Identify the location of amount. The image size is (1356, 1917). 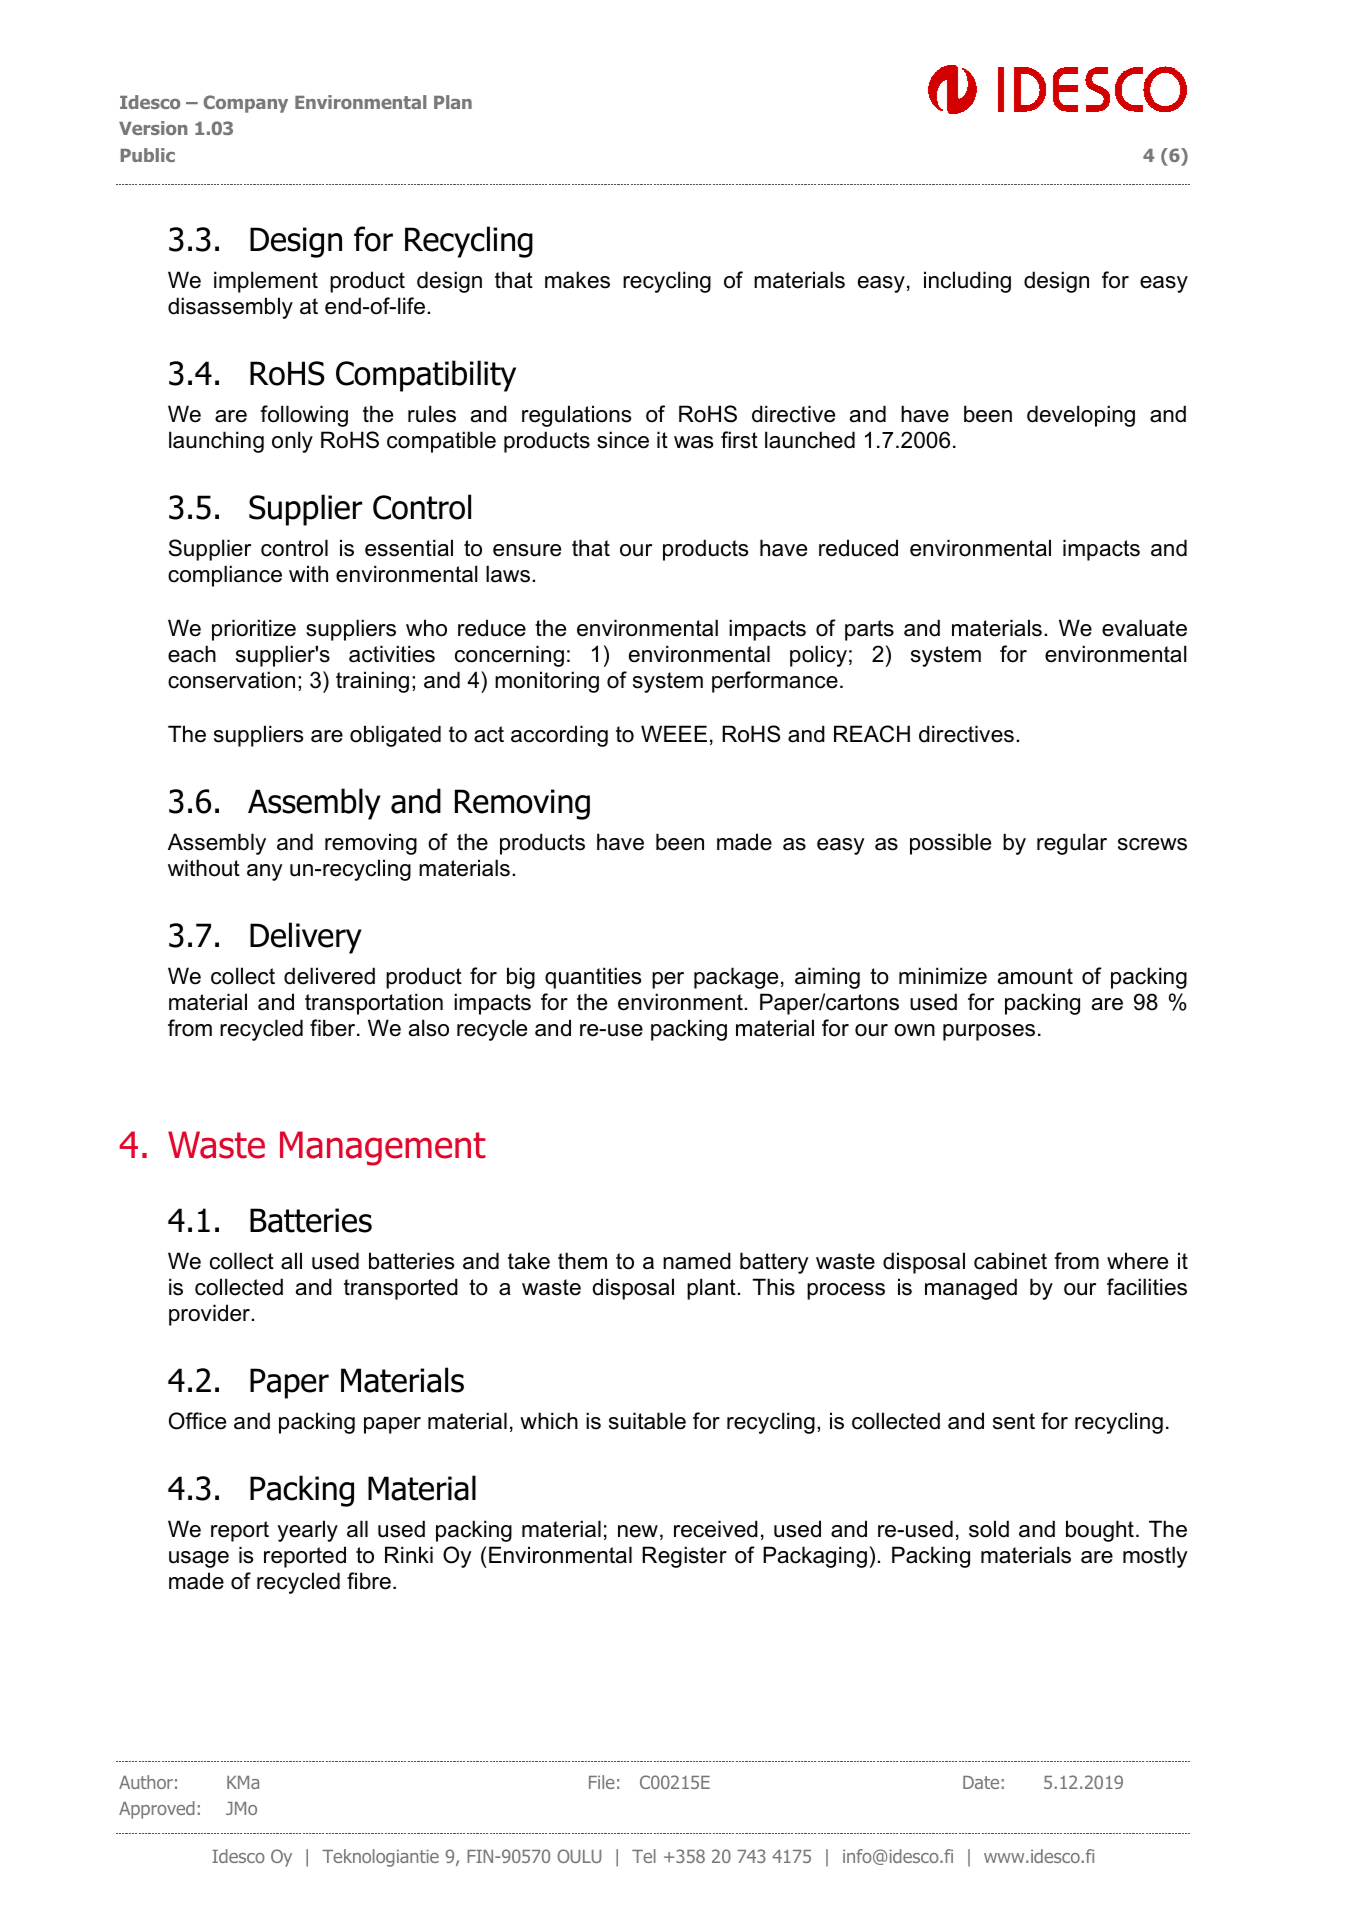
(1035, 976).
